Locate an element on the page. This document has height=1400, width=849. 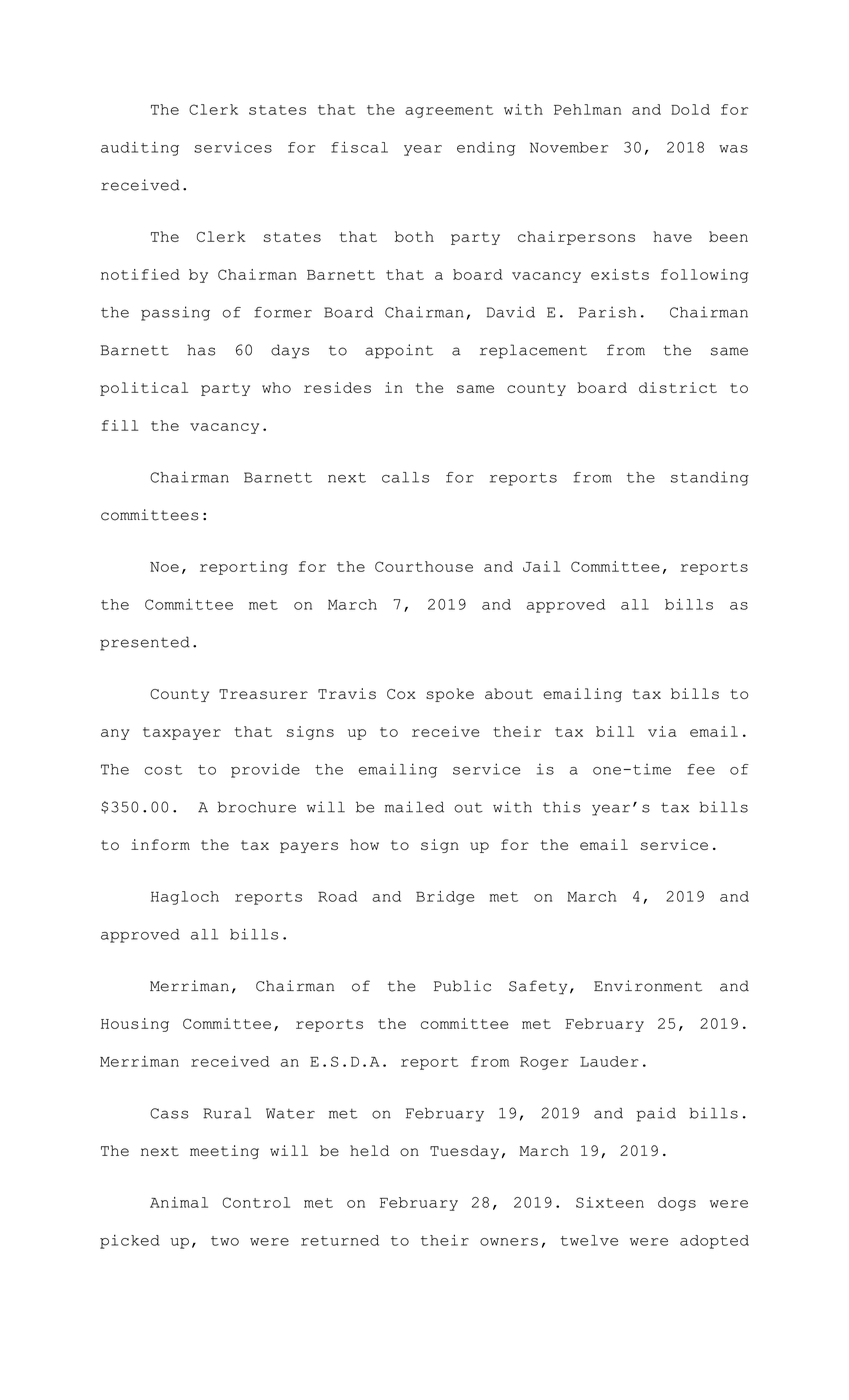
agreement is located at coordinates (449, 111).
